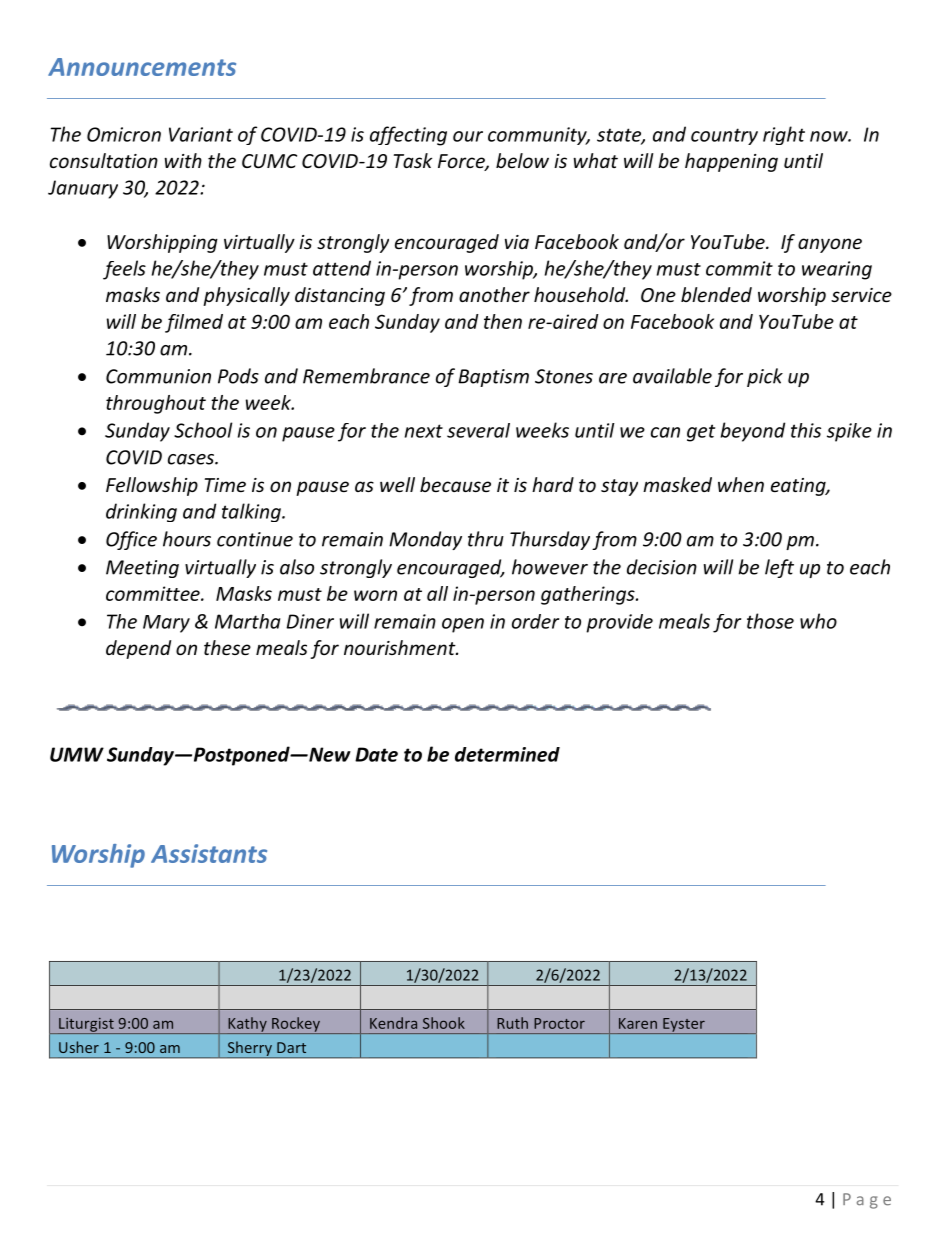 This screenshot has height=1233, width=952. What do you see at coordinates (247, 1025) in the screenshot?
I see `Kathy` at bounding box center [247, 1025].
